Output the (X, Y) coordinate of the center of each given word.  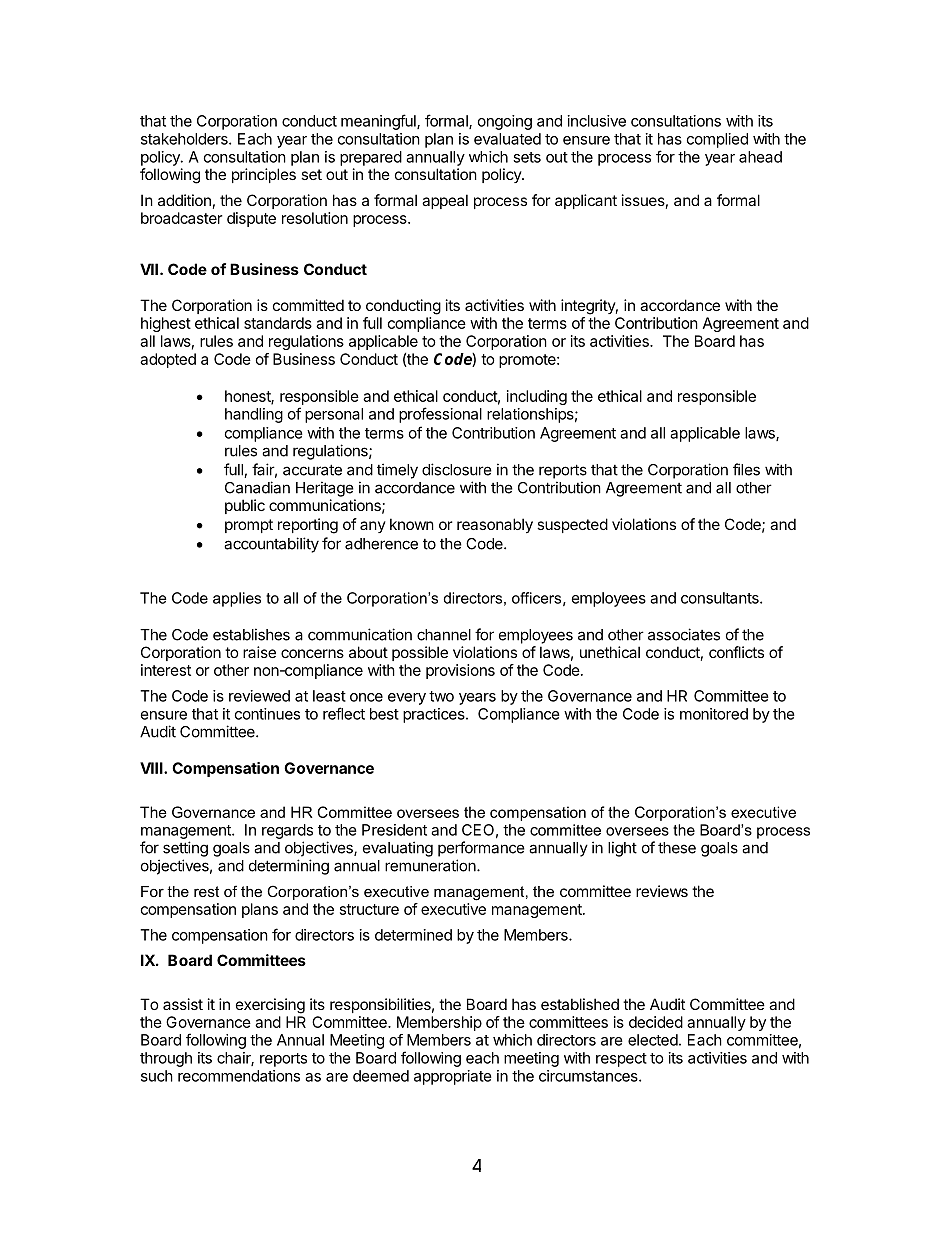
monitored (714, 714)
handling (254, 415)
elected (653, 1040)
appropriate (453, 1077)
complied (717, 140)
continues (267, 714)
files (746, 469)
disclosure (457, 469)
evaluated (507, 139)
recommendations (239, 1076)
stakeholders (185, 139)
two (441, 696)
